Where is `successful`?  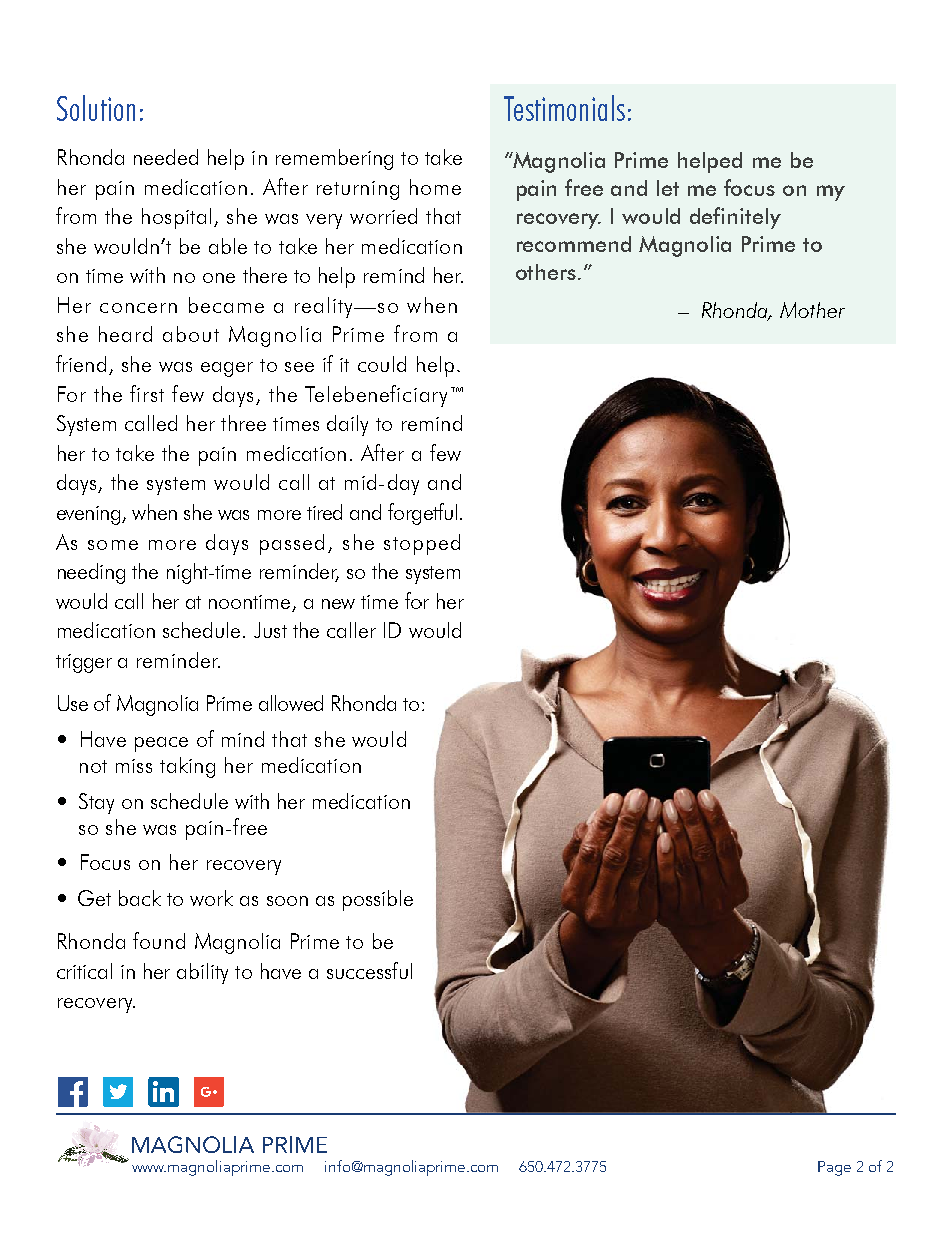
successful is located at coordinates (369, 970).
